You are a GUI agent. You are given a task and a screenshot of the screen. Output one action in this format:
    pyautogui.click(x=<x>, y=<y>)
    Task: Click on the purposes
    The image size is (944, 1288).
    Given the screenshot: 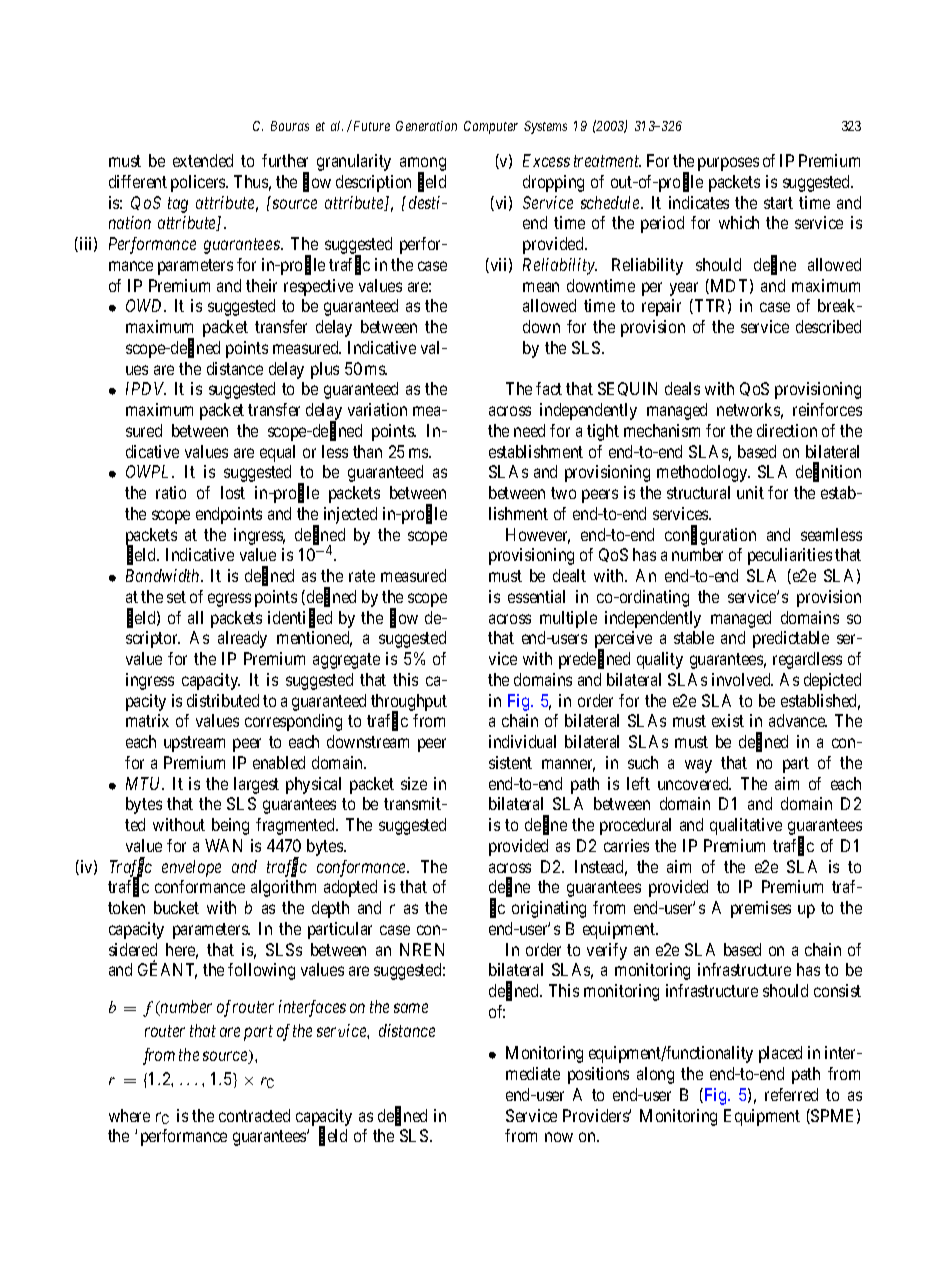 What is the action you would take?
    pyautogui.click(x=728, y=164)
